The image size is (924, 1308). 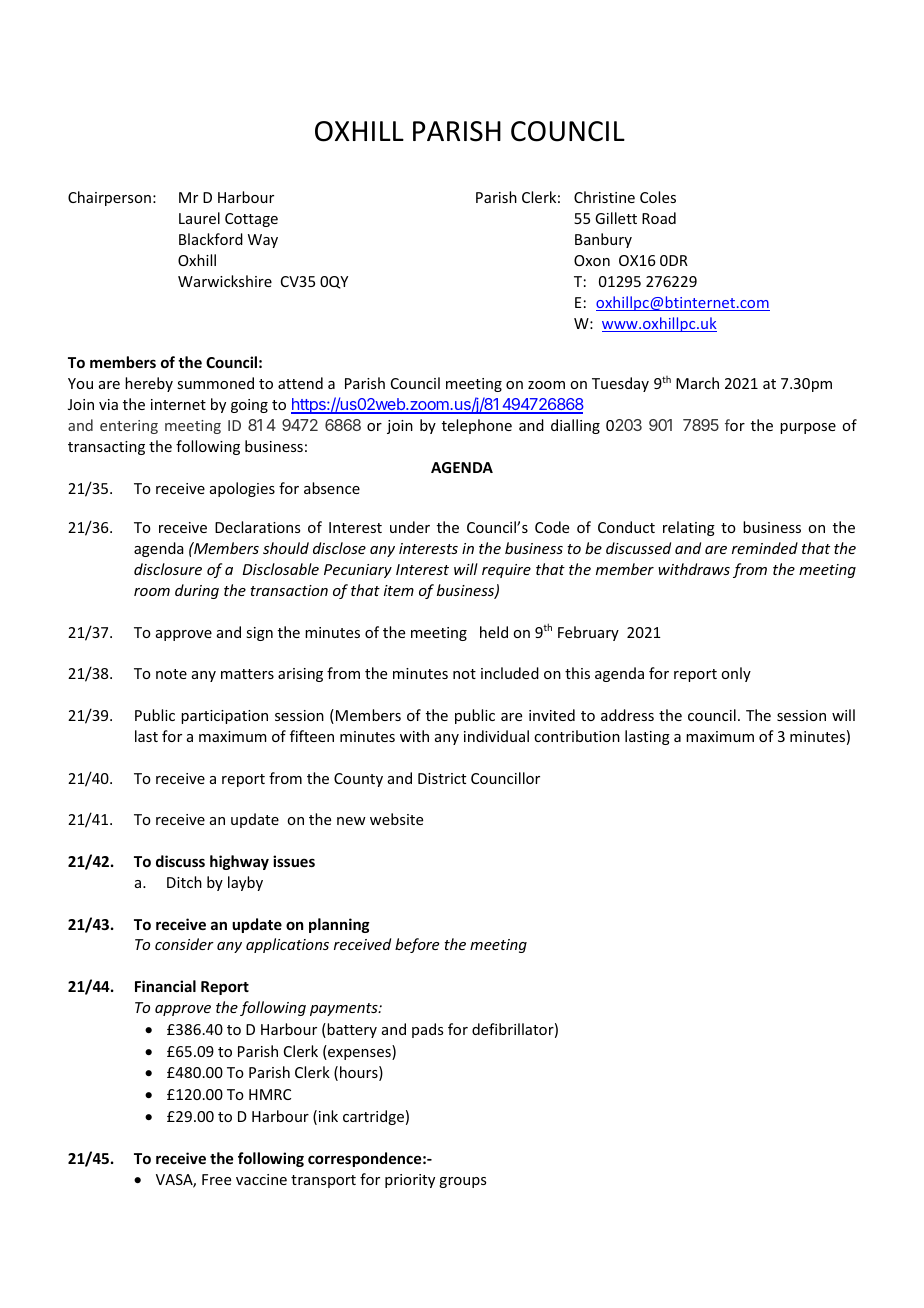 I want to click on item, so click(x=399, y=590).
